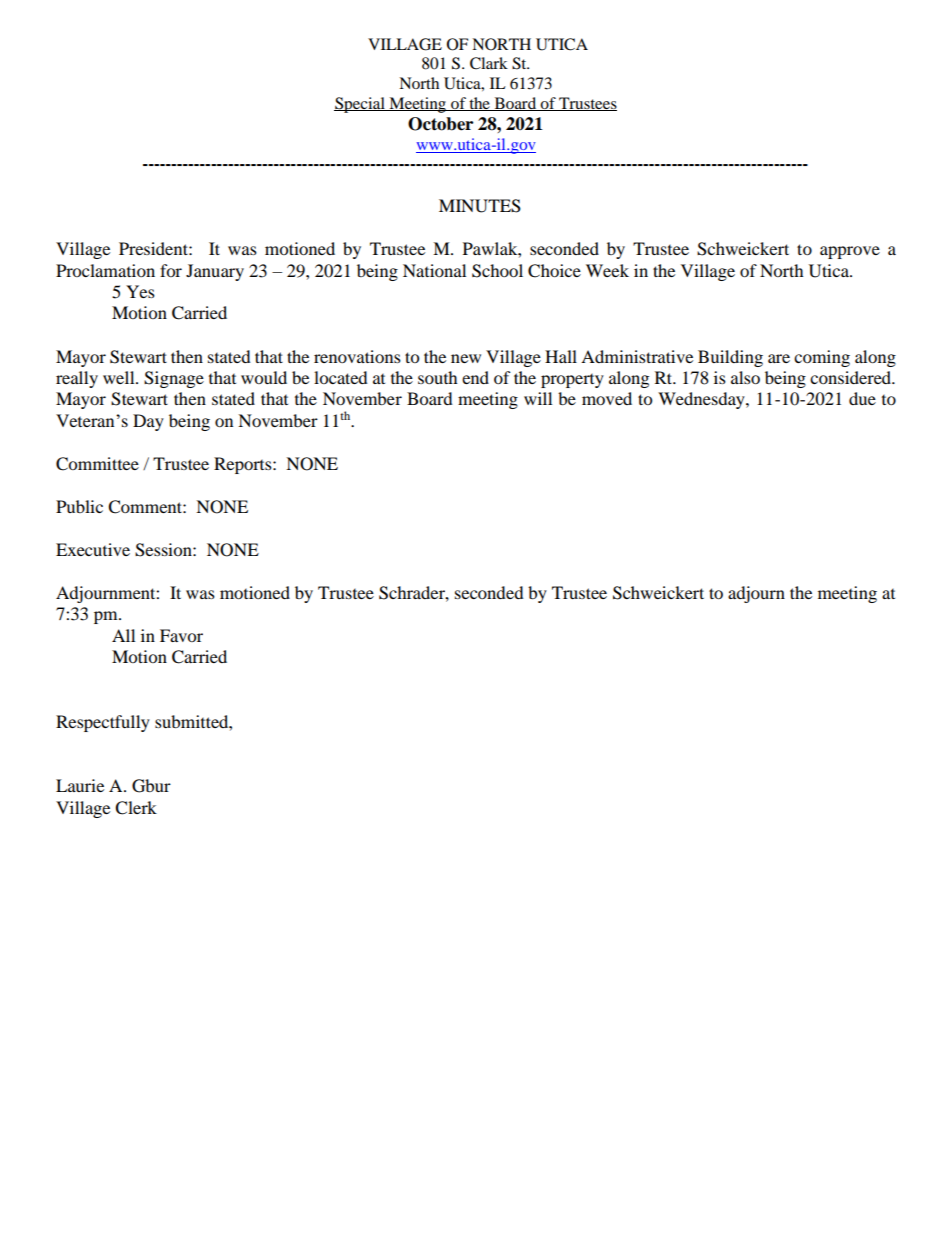 This screenshot has height=1233, width=952. What do you see at coordinates (440, 124) in the screenshot?
I see `October` at bounding box center [440, 124].
